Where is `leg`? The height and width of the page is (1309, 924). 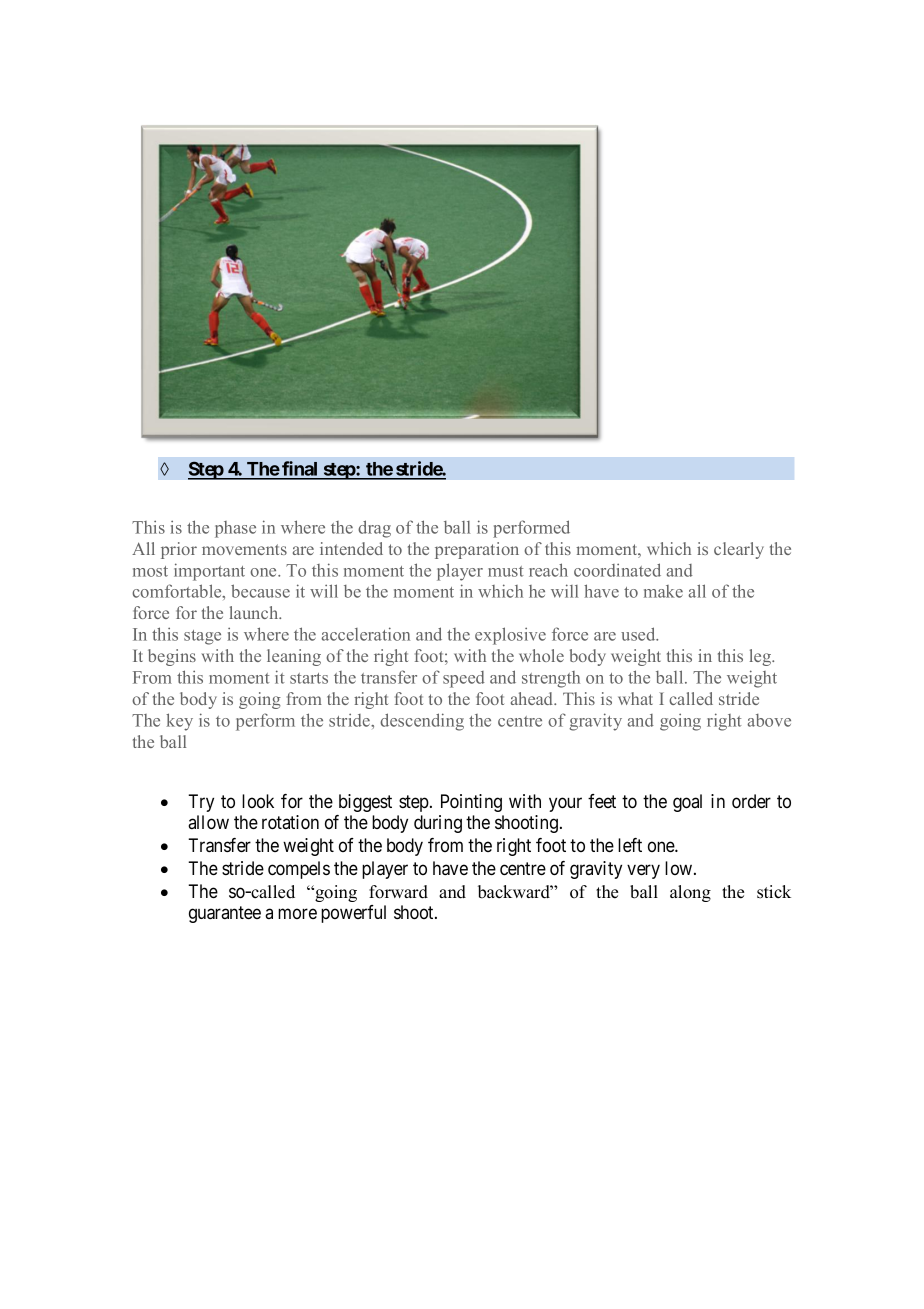 leg is located at coordinates (762, 657).
